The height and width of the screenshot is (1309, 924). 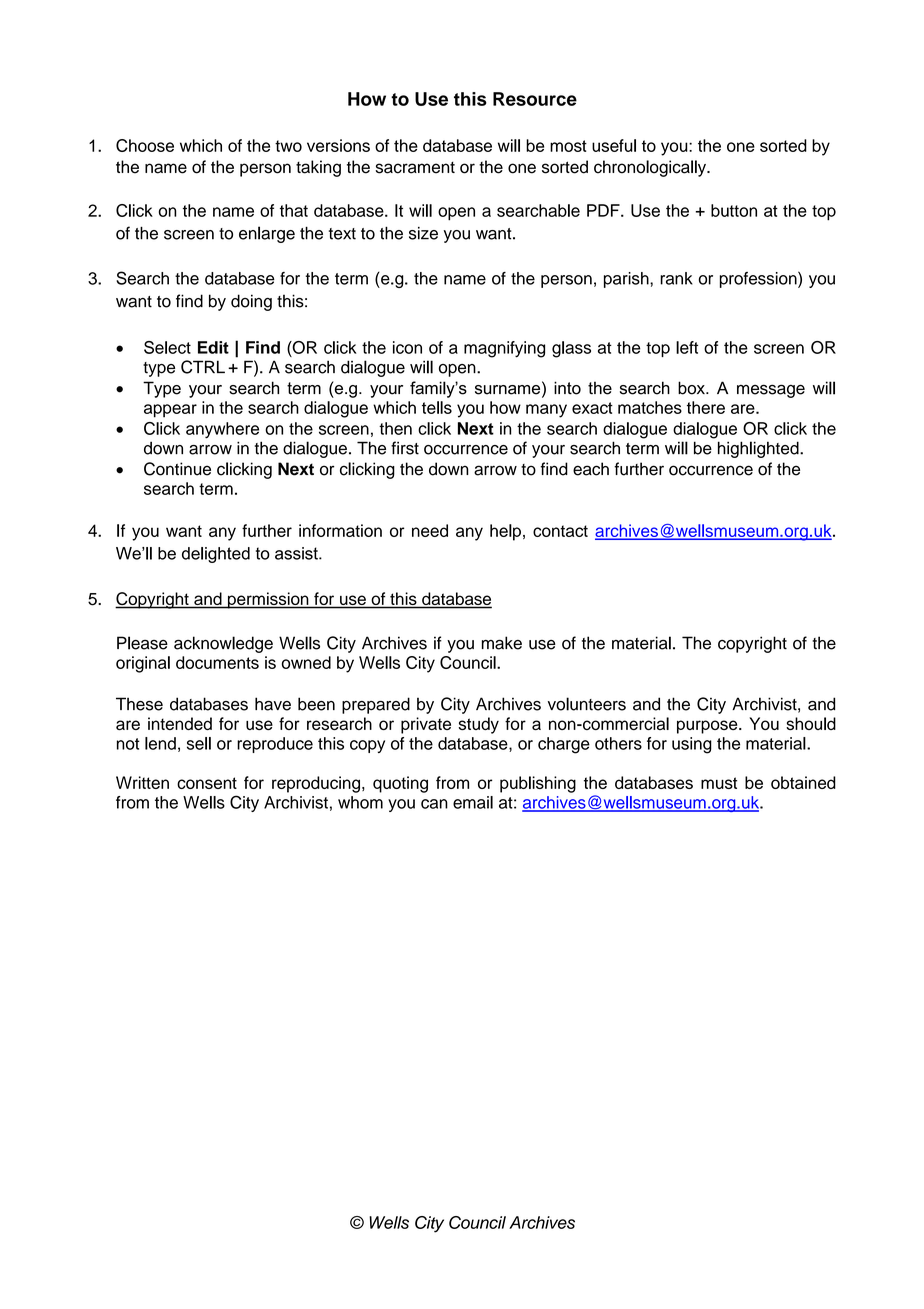 I want to click on help, so click(x=505, y=532).
